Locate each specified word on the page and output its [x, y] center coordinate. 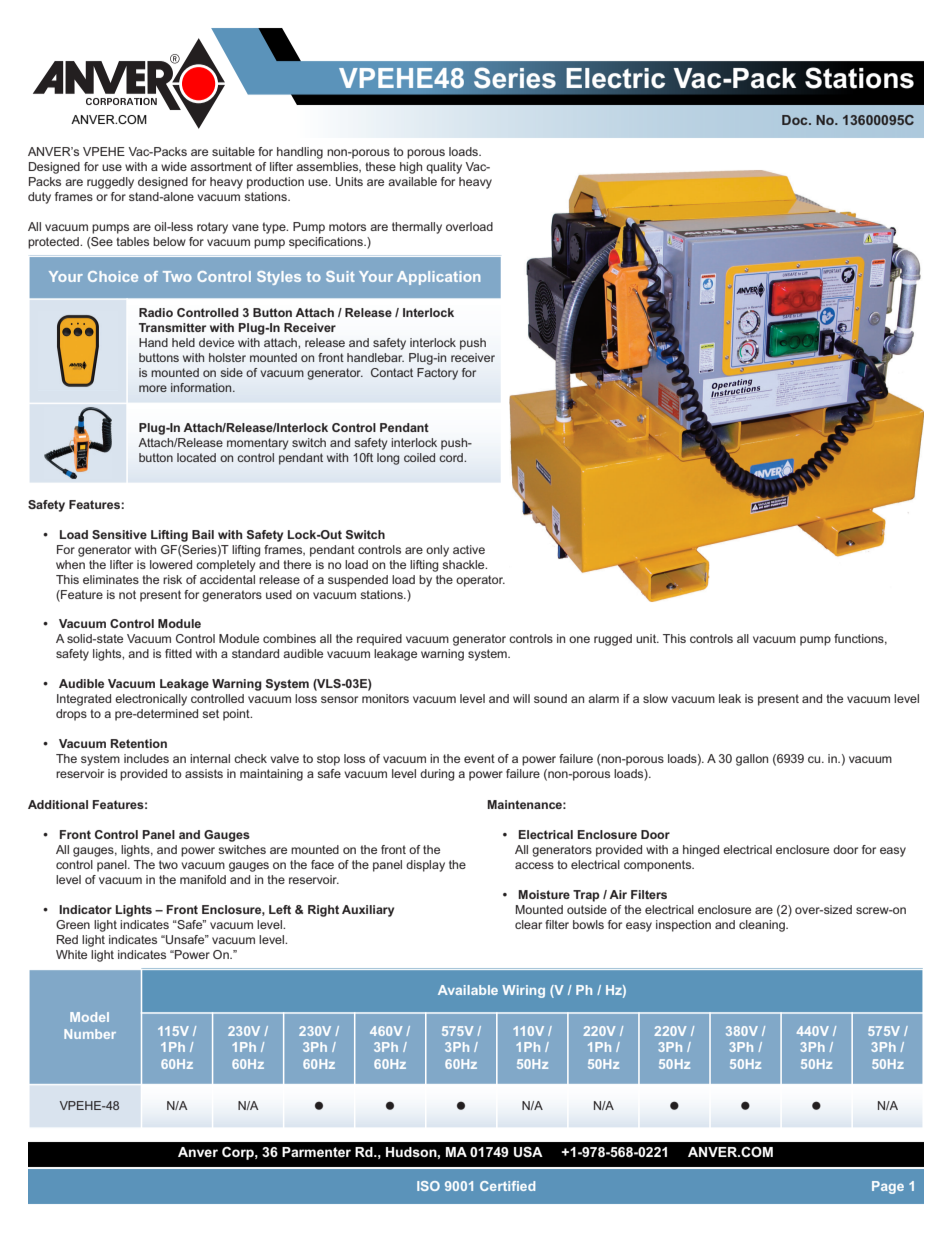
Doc [796, 120]
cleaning [763, 926]
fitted [178, 653]
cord [452, 457]
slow [655, 698]
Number [90, 1034]
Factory [437, 374]
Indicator [85, 909]
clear [528, 924]
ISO [428, 1186]
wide [174, 166]
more [153, 388]
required [379, 640]
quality [444, 168]
